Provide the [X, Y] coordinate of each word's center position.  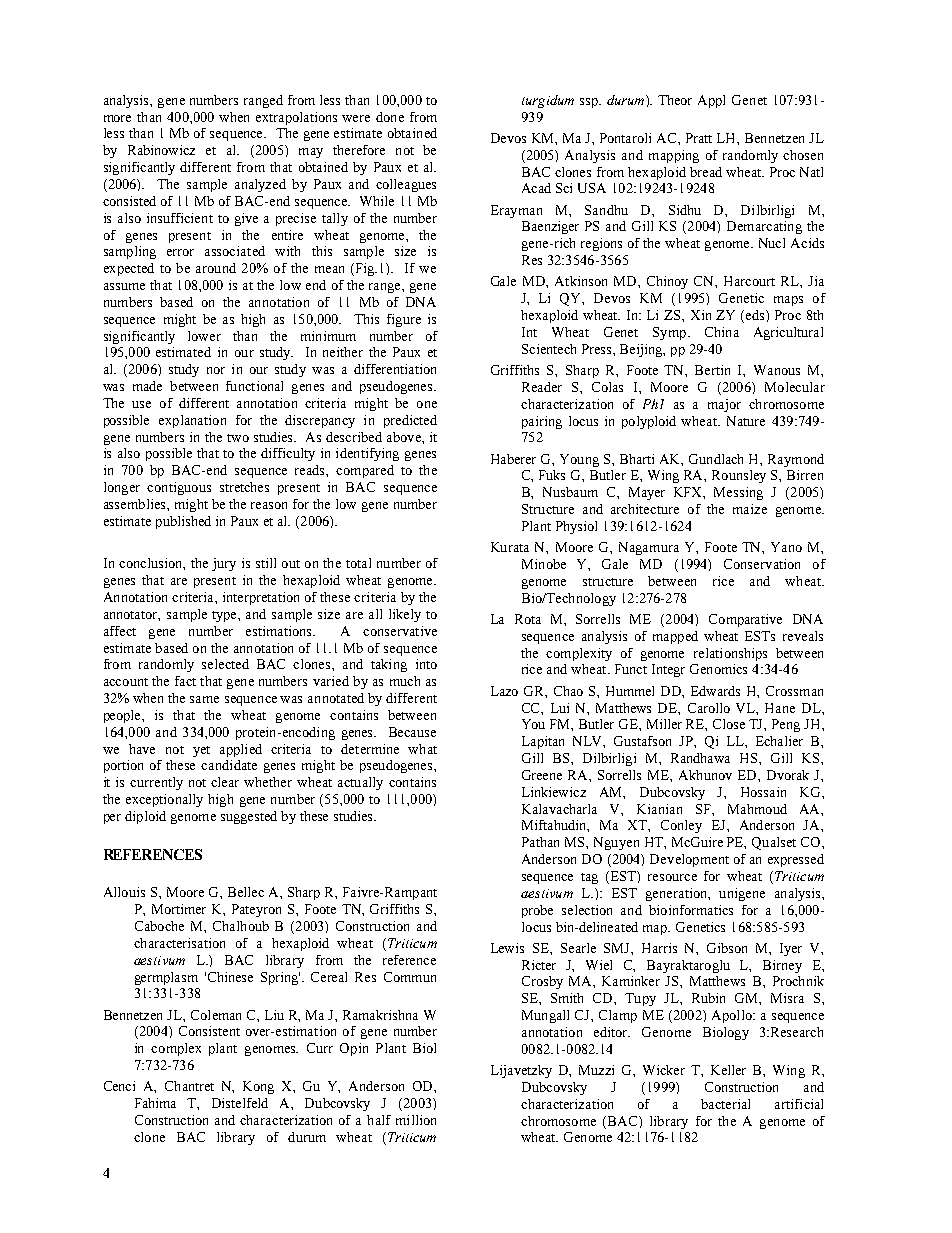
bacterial [725, 1104]
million [416, 1120]
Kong [258, 1087]
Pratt [699, 138]
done [390, 117]
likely [405, 615]
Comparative [745, 620]
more [117, 118]
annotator [132, 616]
